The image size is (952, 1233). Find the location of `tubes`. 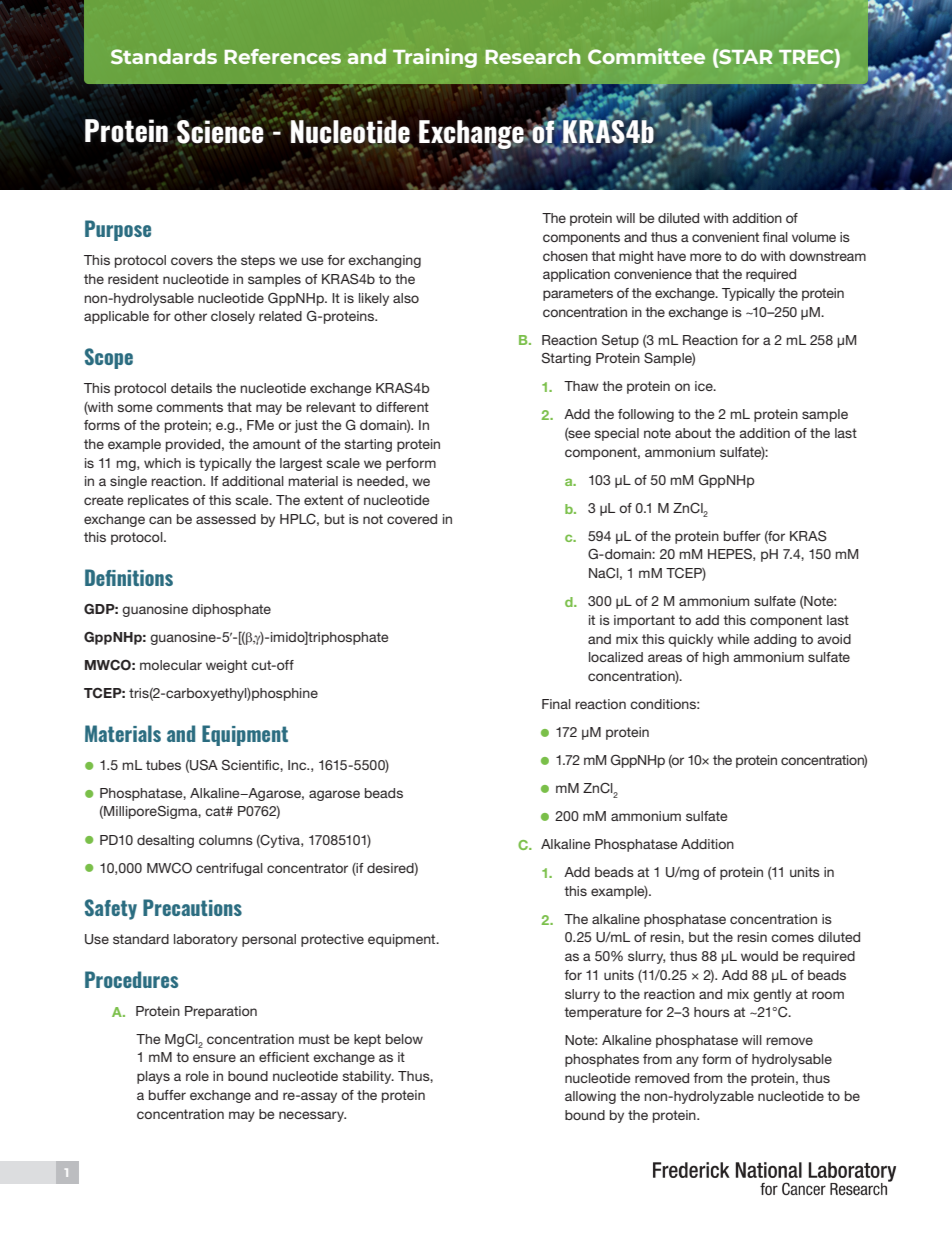

tubes is located at coordinates (163, 765).
